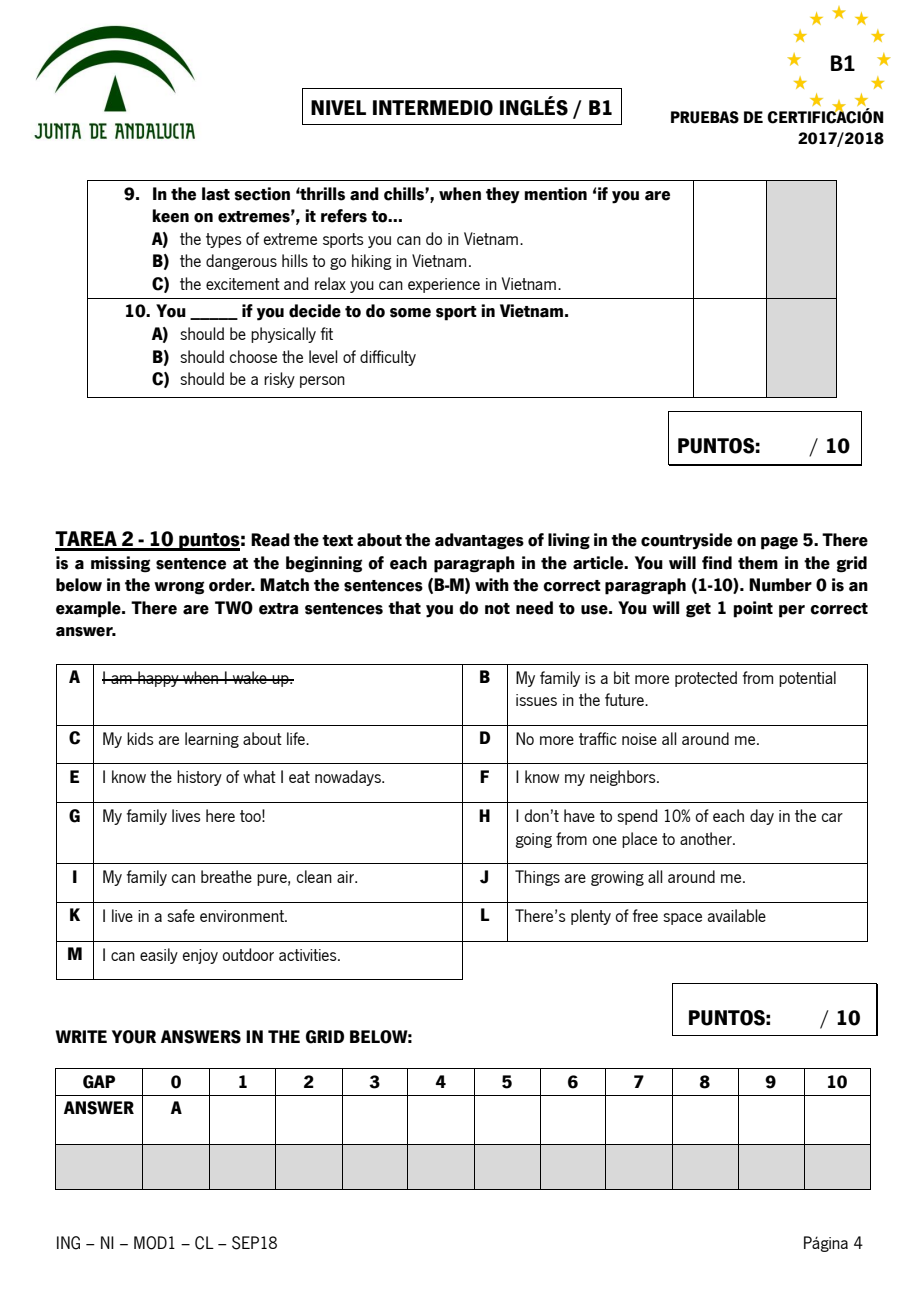 Image resolution: width=924 pixels, height=1308 pixels. Describe the element at coordinates (503, 195) in the screenshot. I see `they` at that location.
